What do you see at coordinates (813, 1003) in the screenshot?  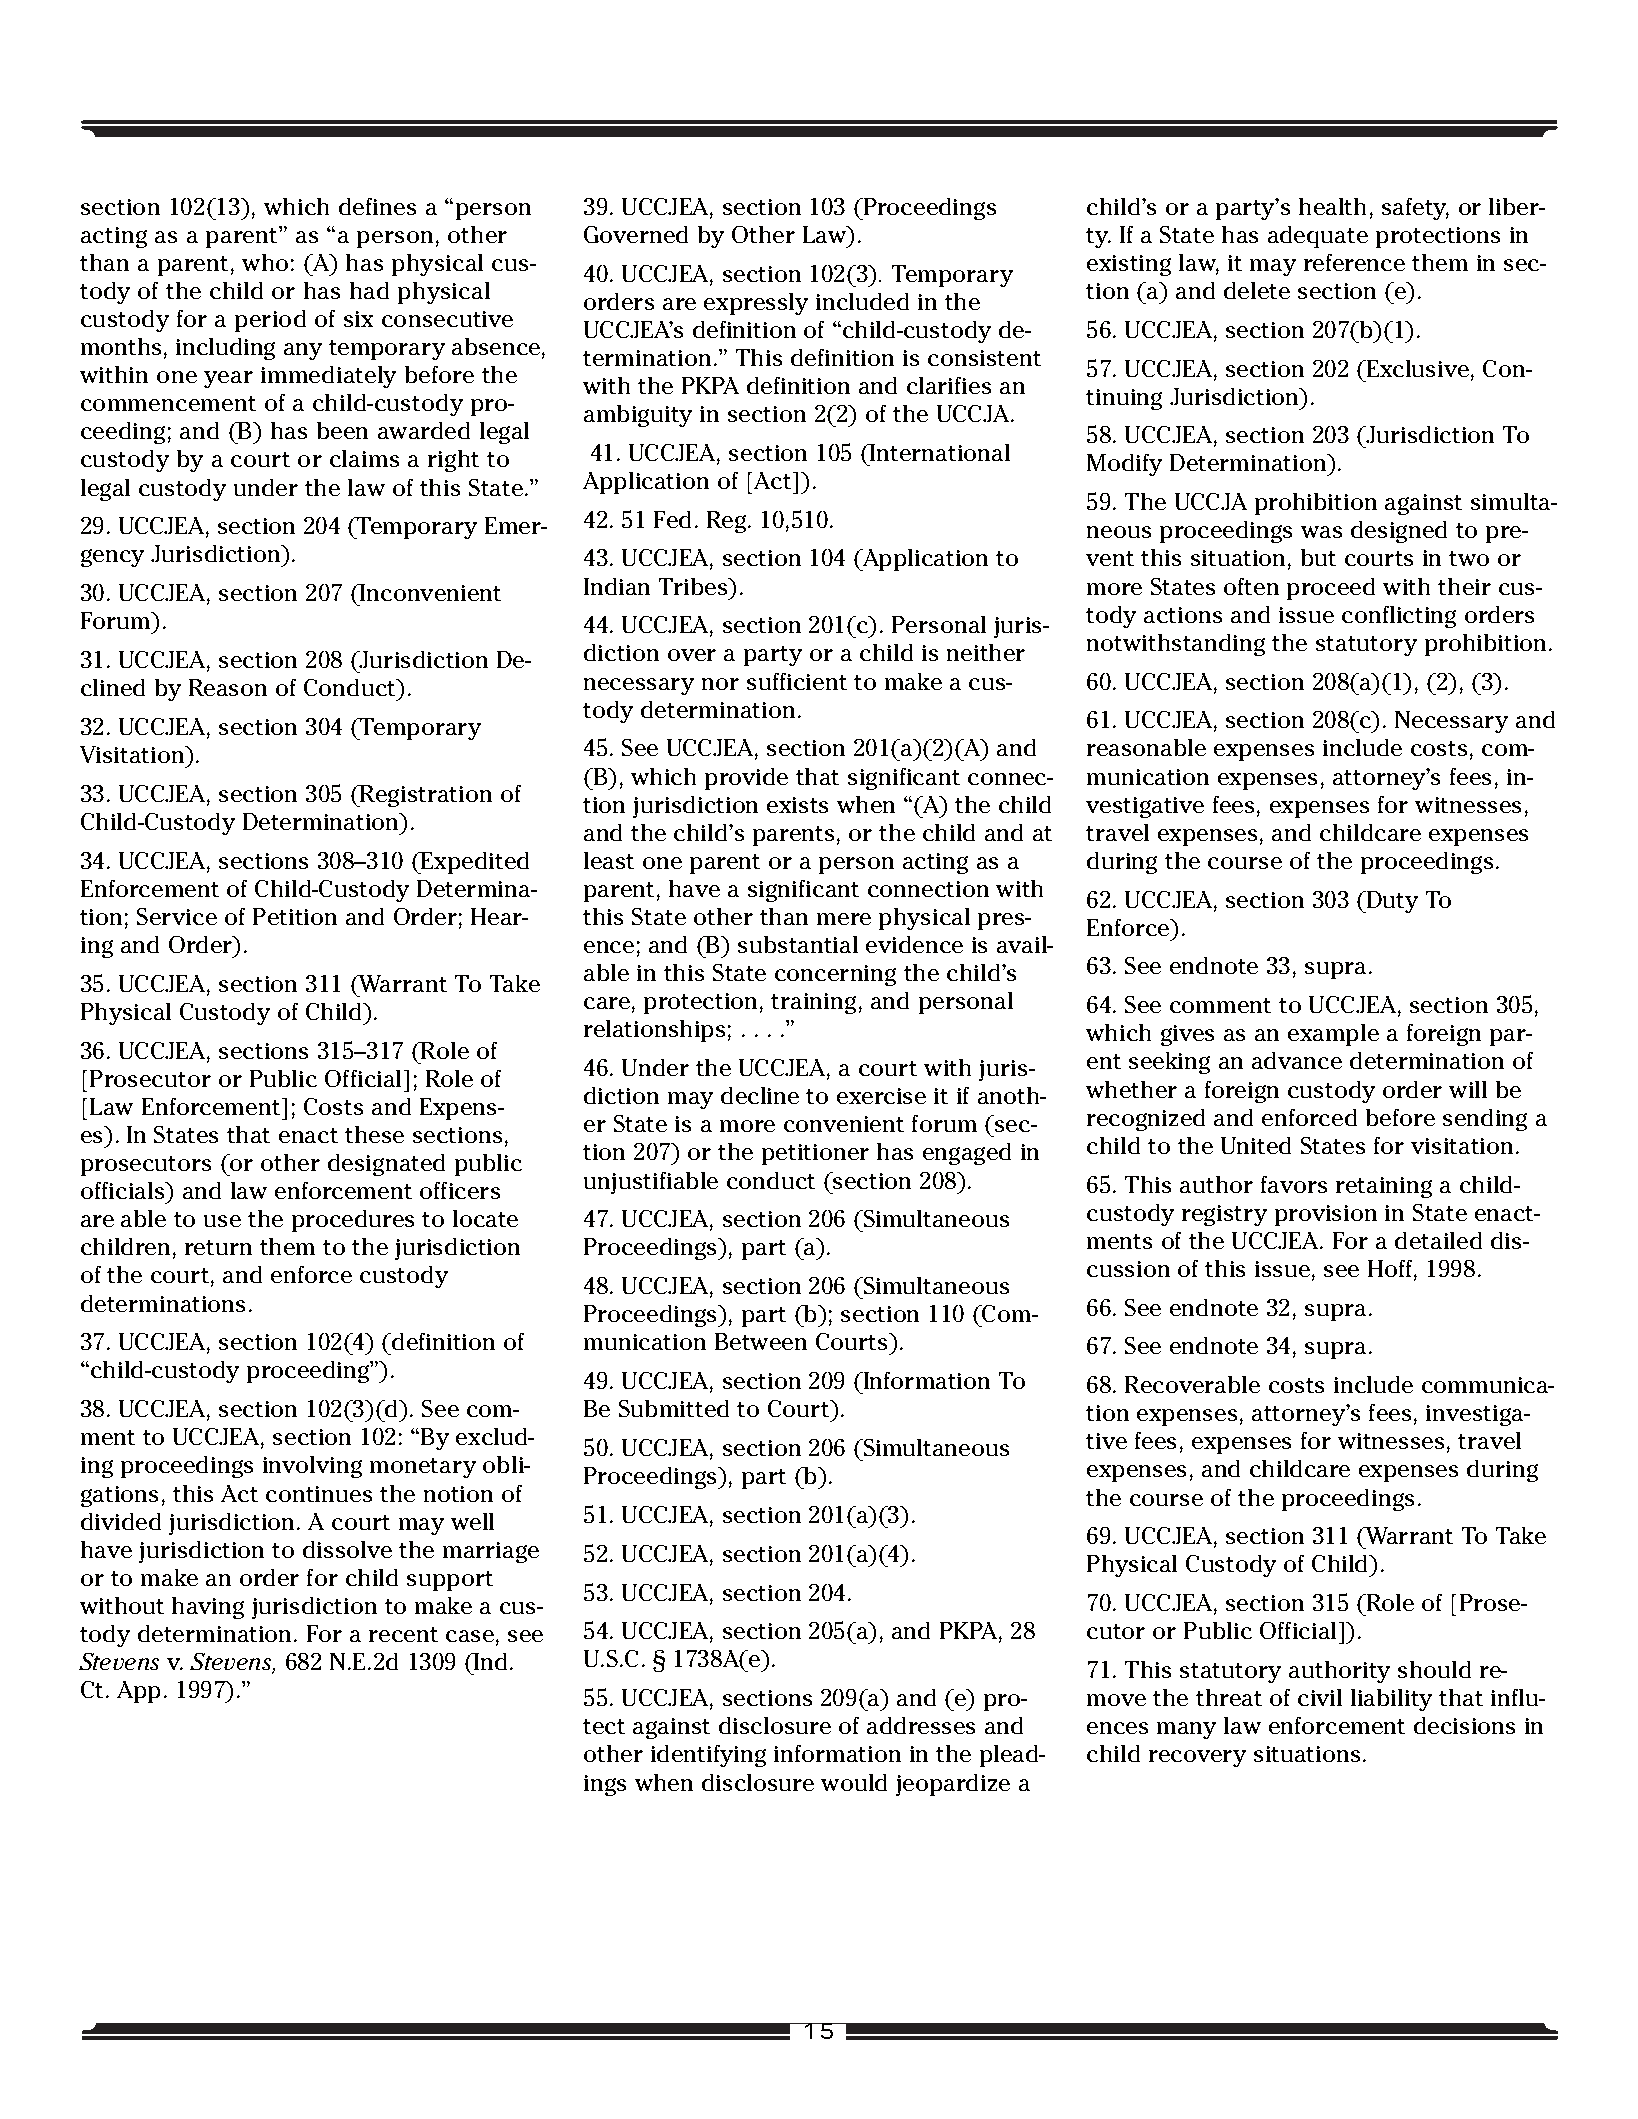 I see `training` at bounding box center [813, 1003].
